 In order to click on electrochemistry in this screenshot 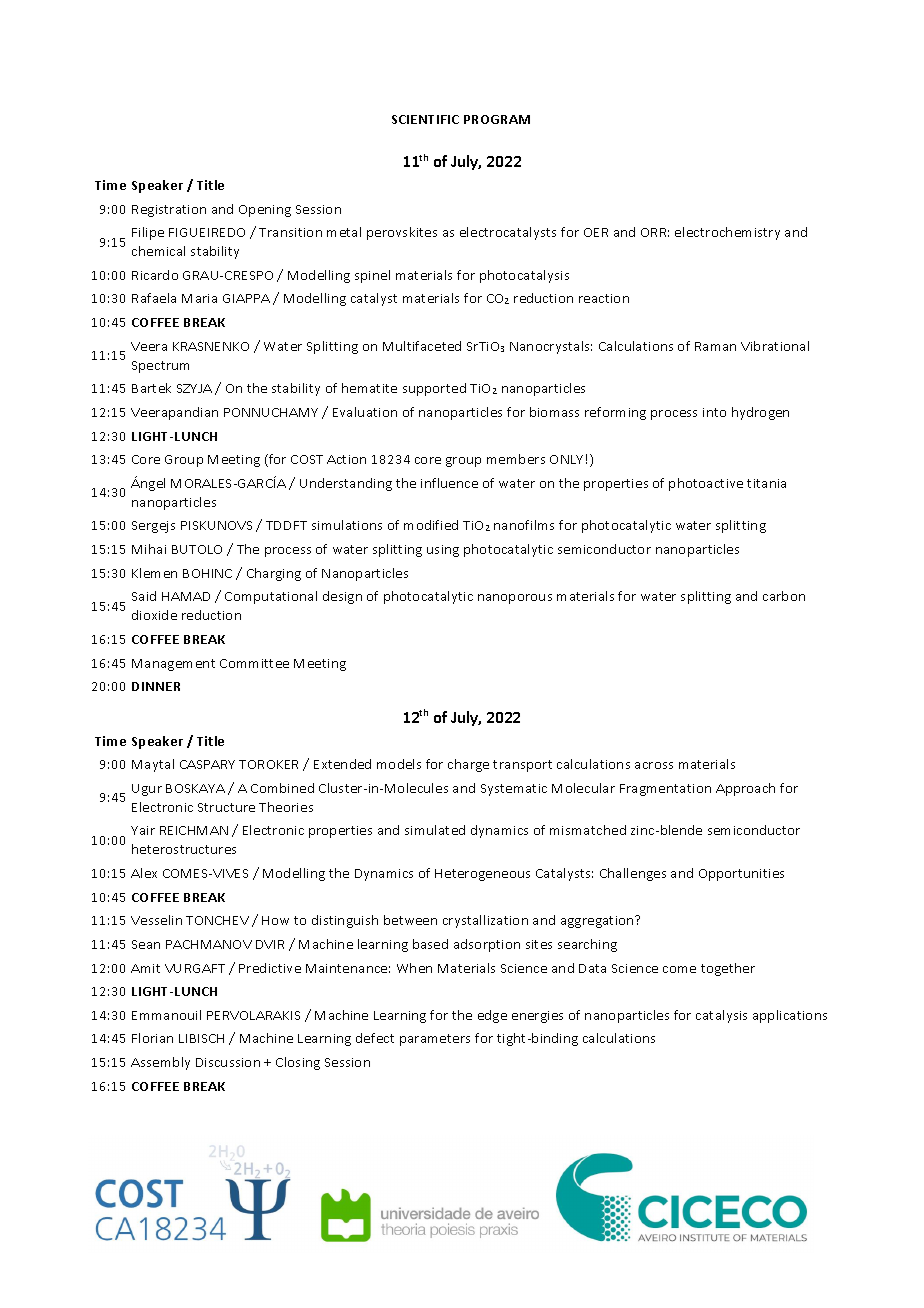, I will do `click(727, 233)`.
